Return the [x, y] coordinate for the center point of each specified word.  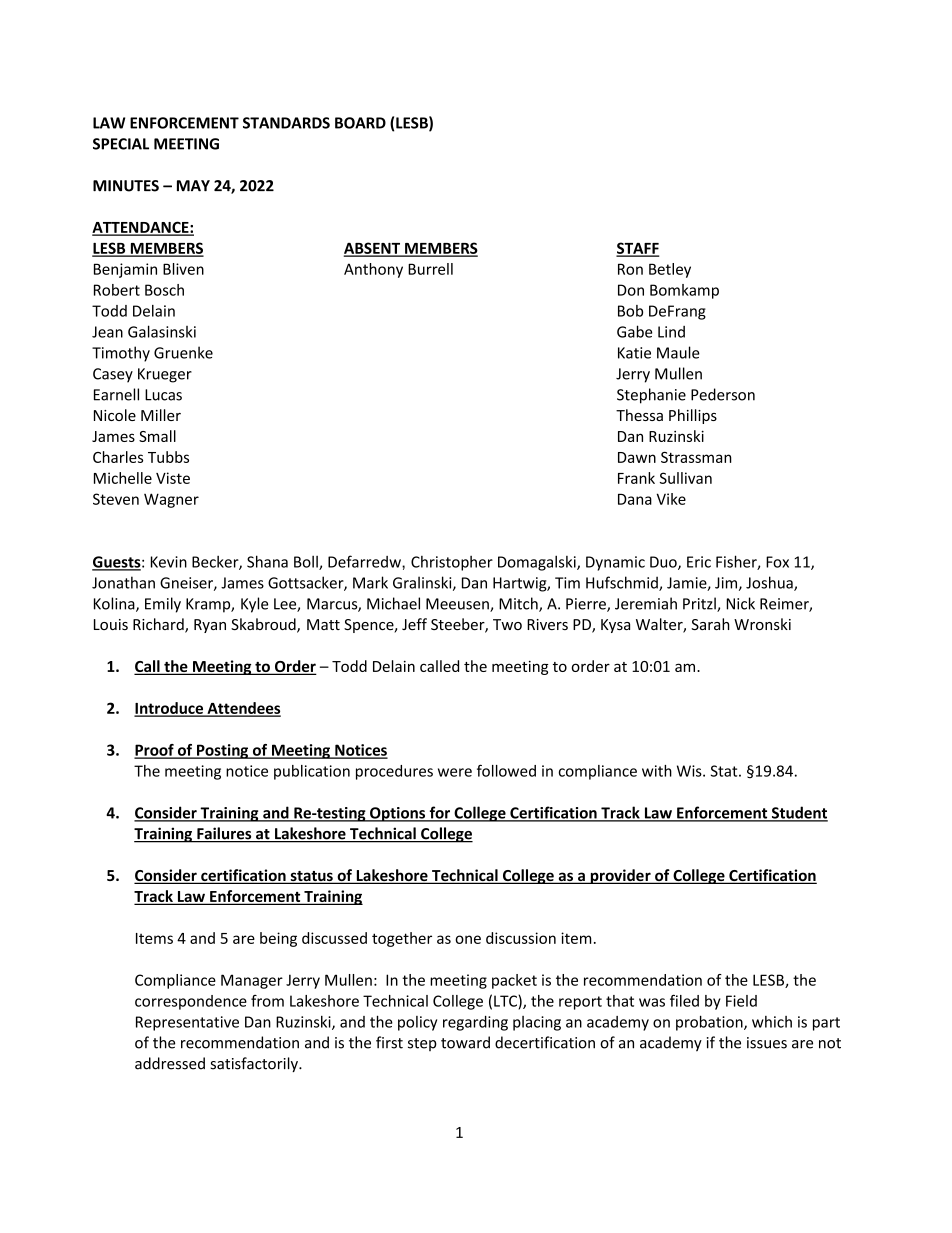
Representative [187, 1023]
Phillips [693, 416]
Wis [690, 771]
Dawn [637, 457]
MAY [193, 186]
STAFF [637, 249]
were [455, 772]
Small [157, 436]
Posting [223, 751]
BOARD [360, 123]
